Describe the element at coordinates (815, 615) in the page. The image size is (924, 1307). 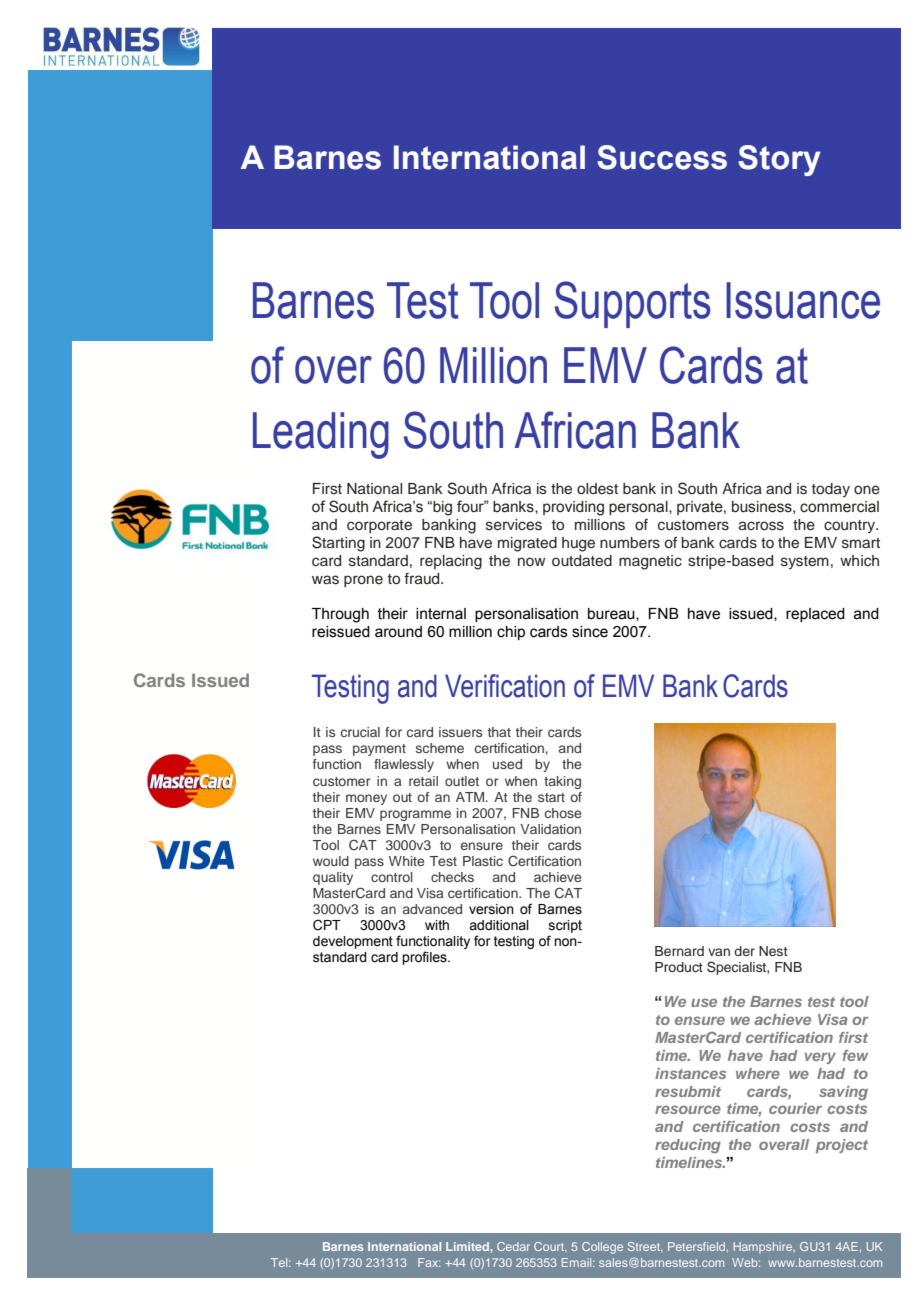
I see `replaced` at that location.
